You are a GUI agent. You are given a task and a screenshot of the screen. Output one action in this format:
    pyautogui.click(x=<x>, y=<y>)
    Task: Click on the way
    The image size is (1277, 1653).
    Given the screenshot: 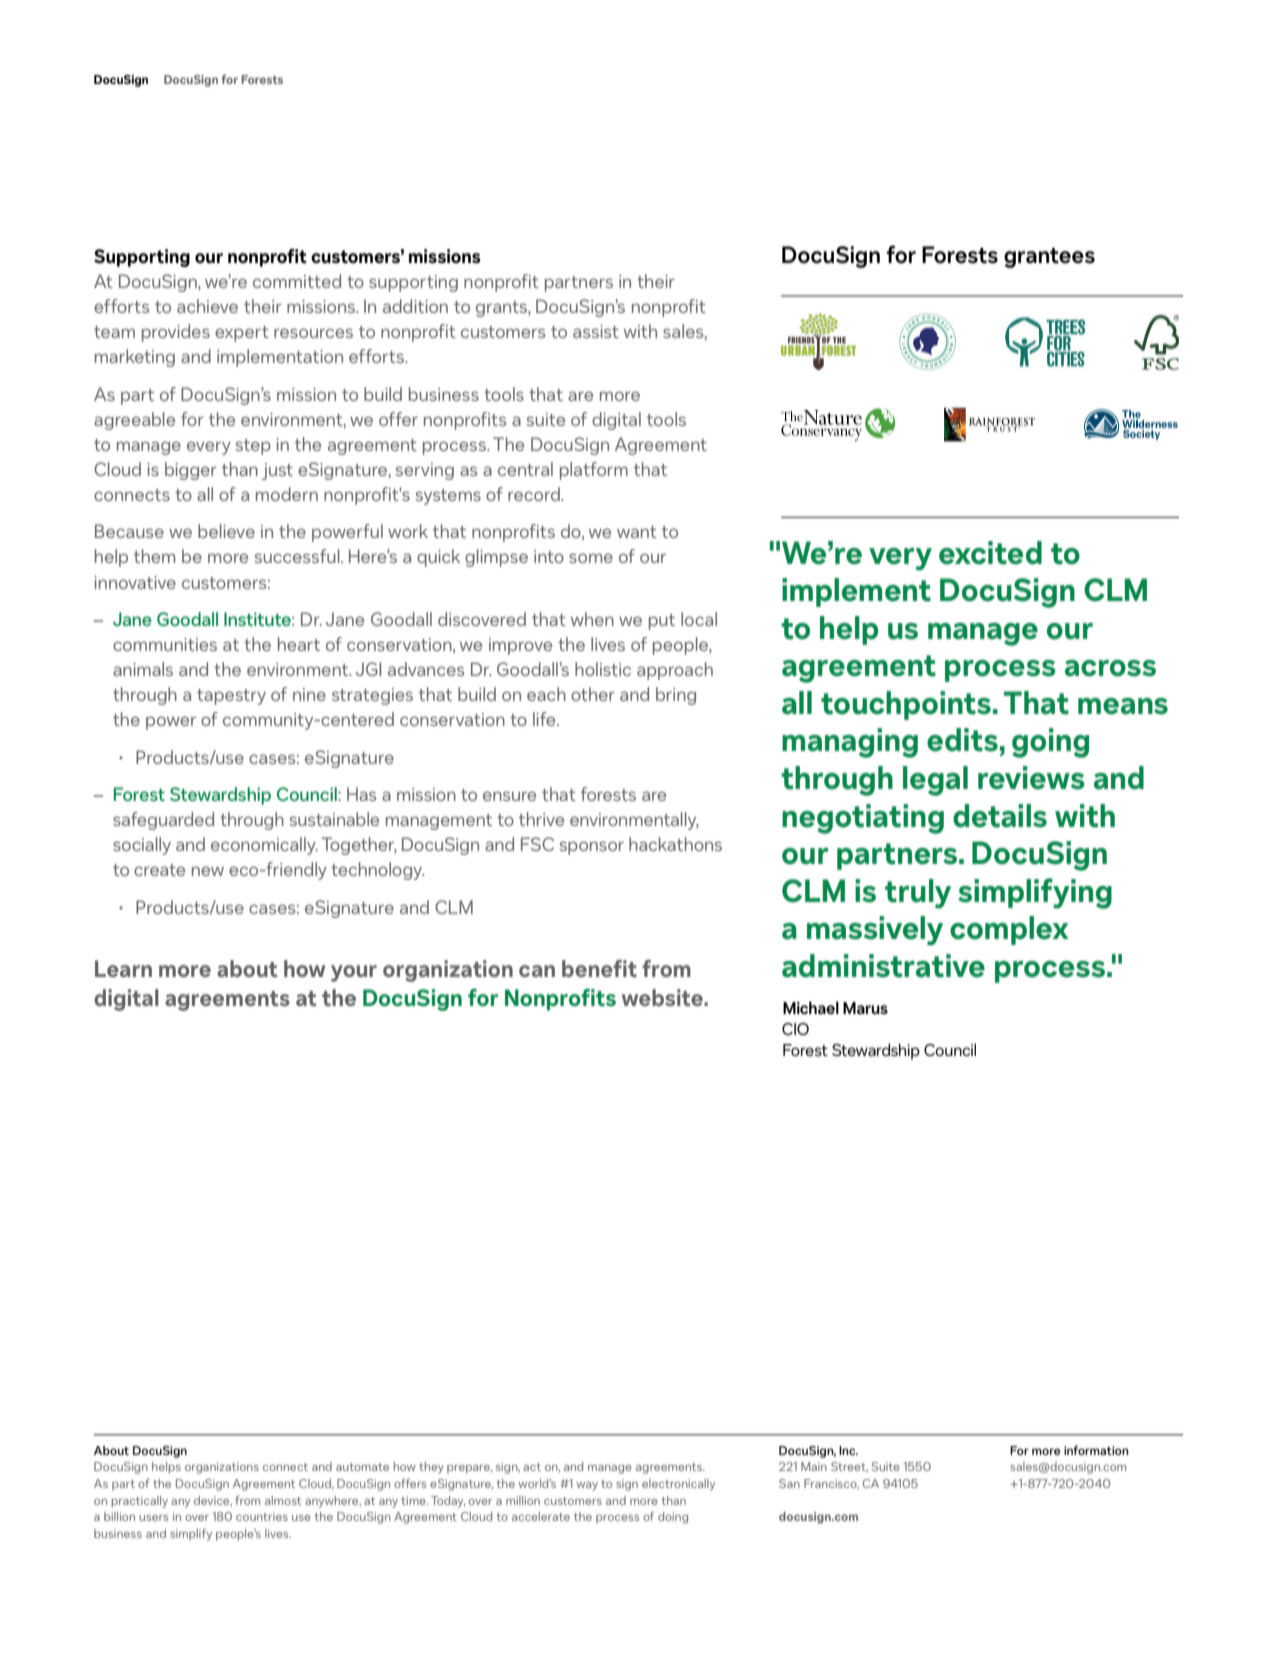 What is the action you would take?
    pyautogui.click(x=587, y=1486)
